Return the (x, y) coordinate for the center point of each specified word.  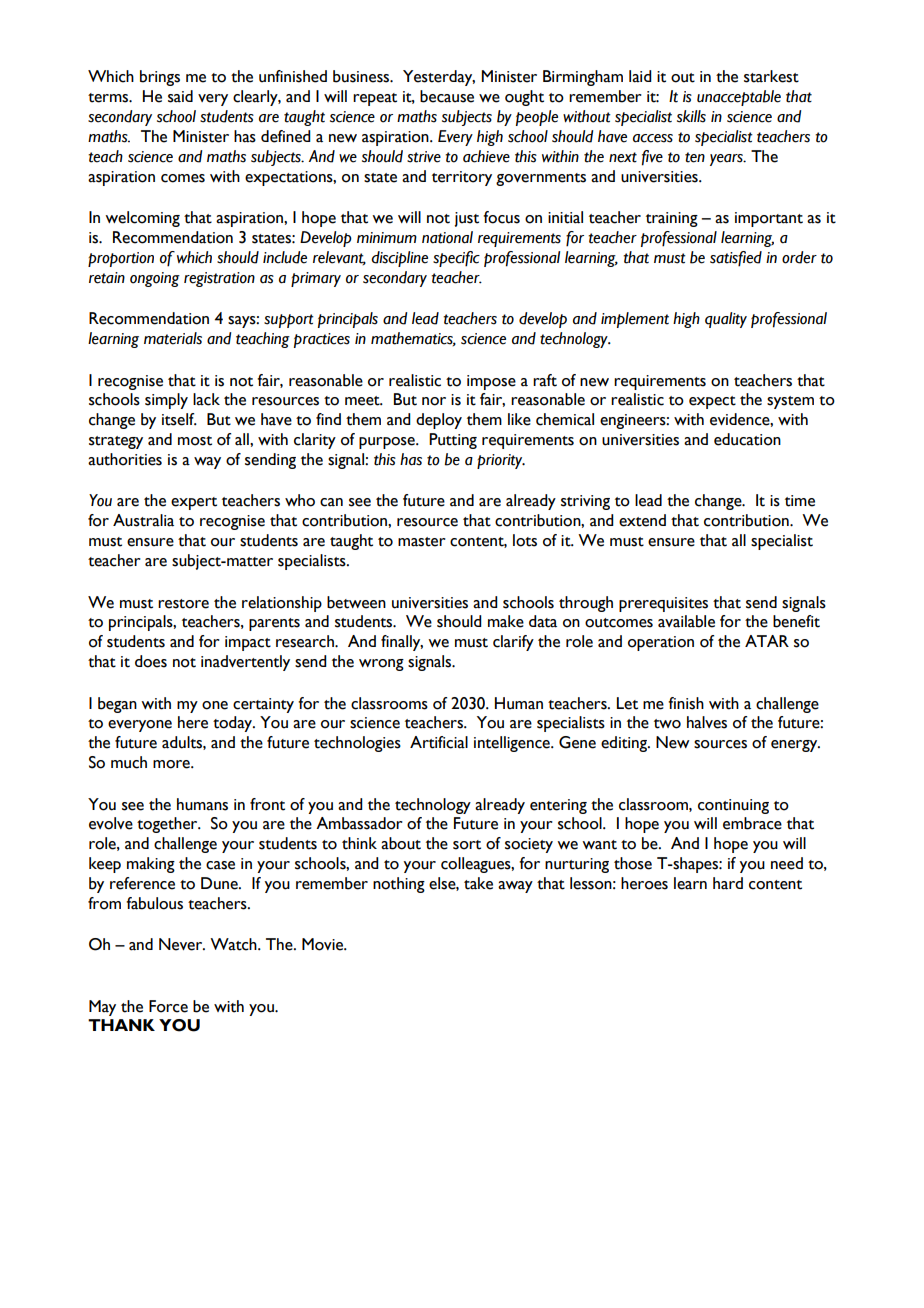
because (447, 96)
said (180, 96)
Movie (324, 944)
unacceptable (739, 98)
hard (728, 883)
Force (168, 1006)
